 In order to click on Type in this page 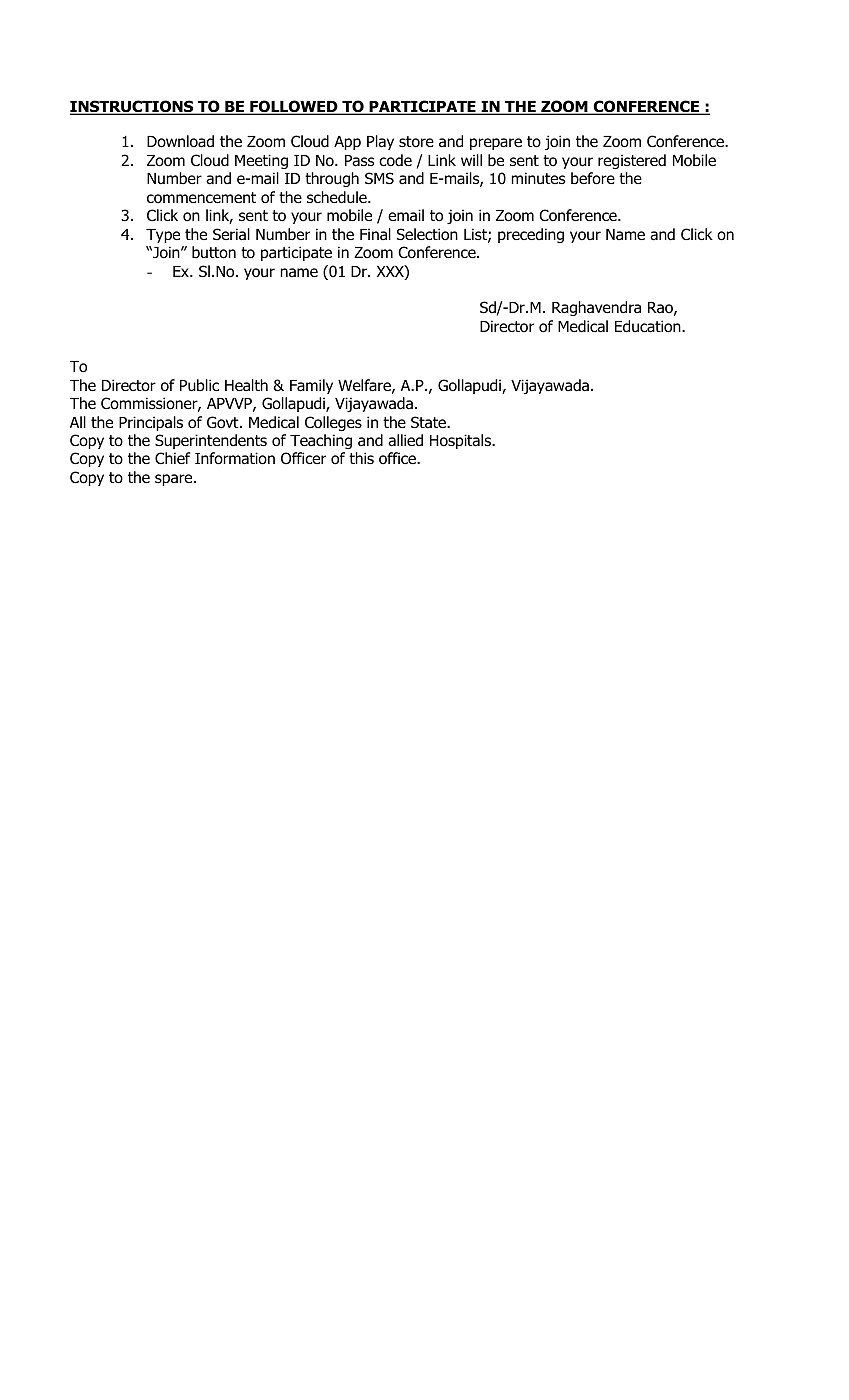, I will do `click(163, 236)`.
